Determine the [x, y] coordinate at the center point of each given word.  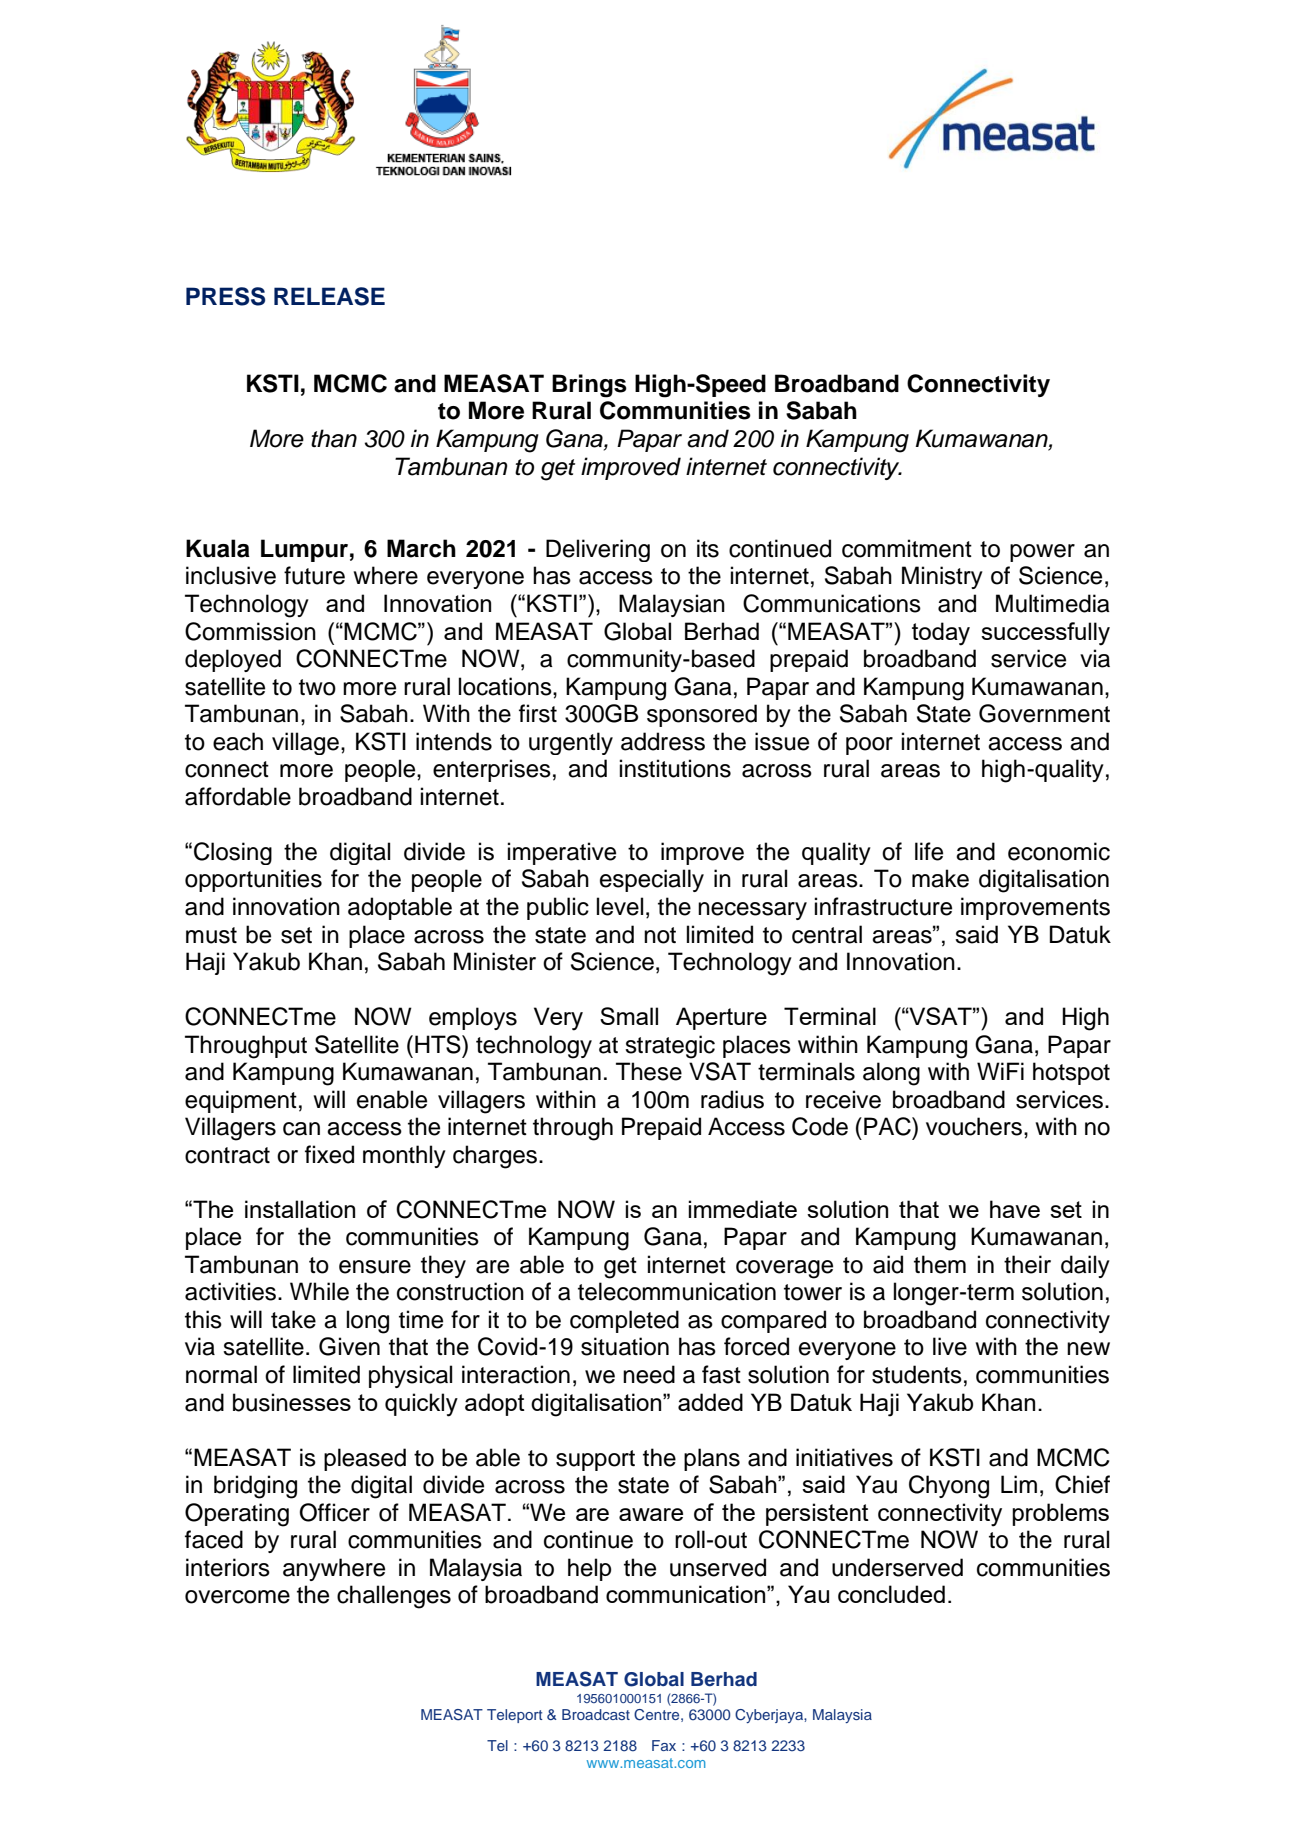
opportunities [253, 880]
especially [652, 880]
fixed [329, 1154]
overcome [237, 1597]
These [649, 1071]
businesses [292, 1402]
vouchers [974, 1126]
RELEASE [329, 296]
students [917, 1374]
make [940, 878]
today [941, 634]
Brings [589, 386]
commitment [907, 548]
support [595, 1460]
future [314, 575]
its [708, 548]
